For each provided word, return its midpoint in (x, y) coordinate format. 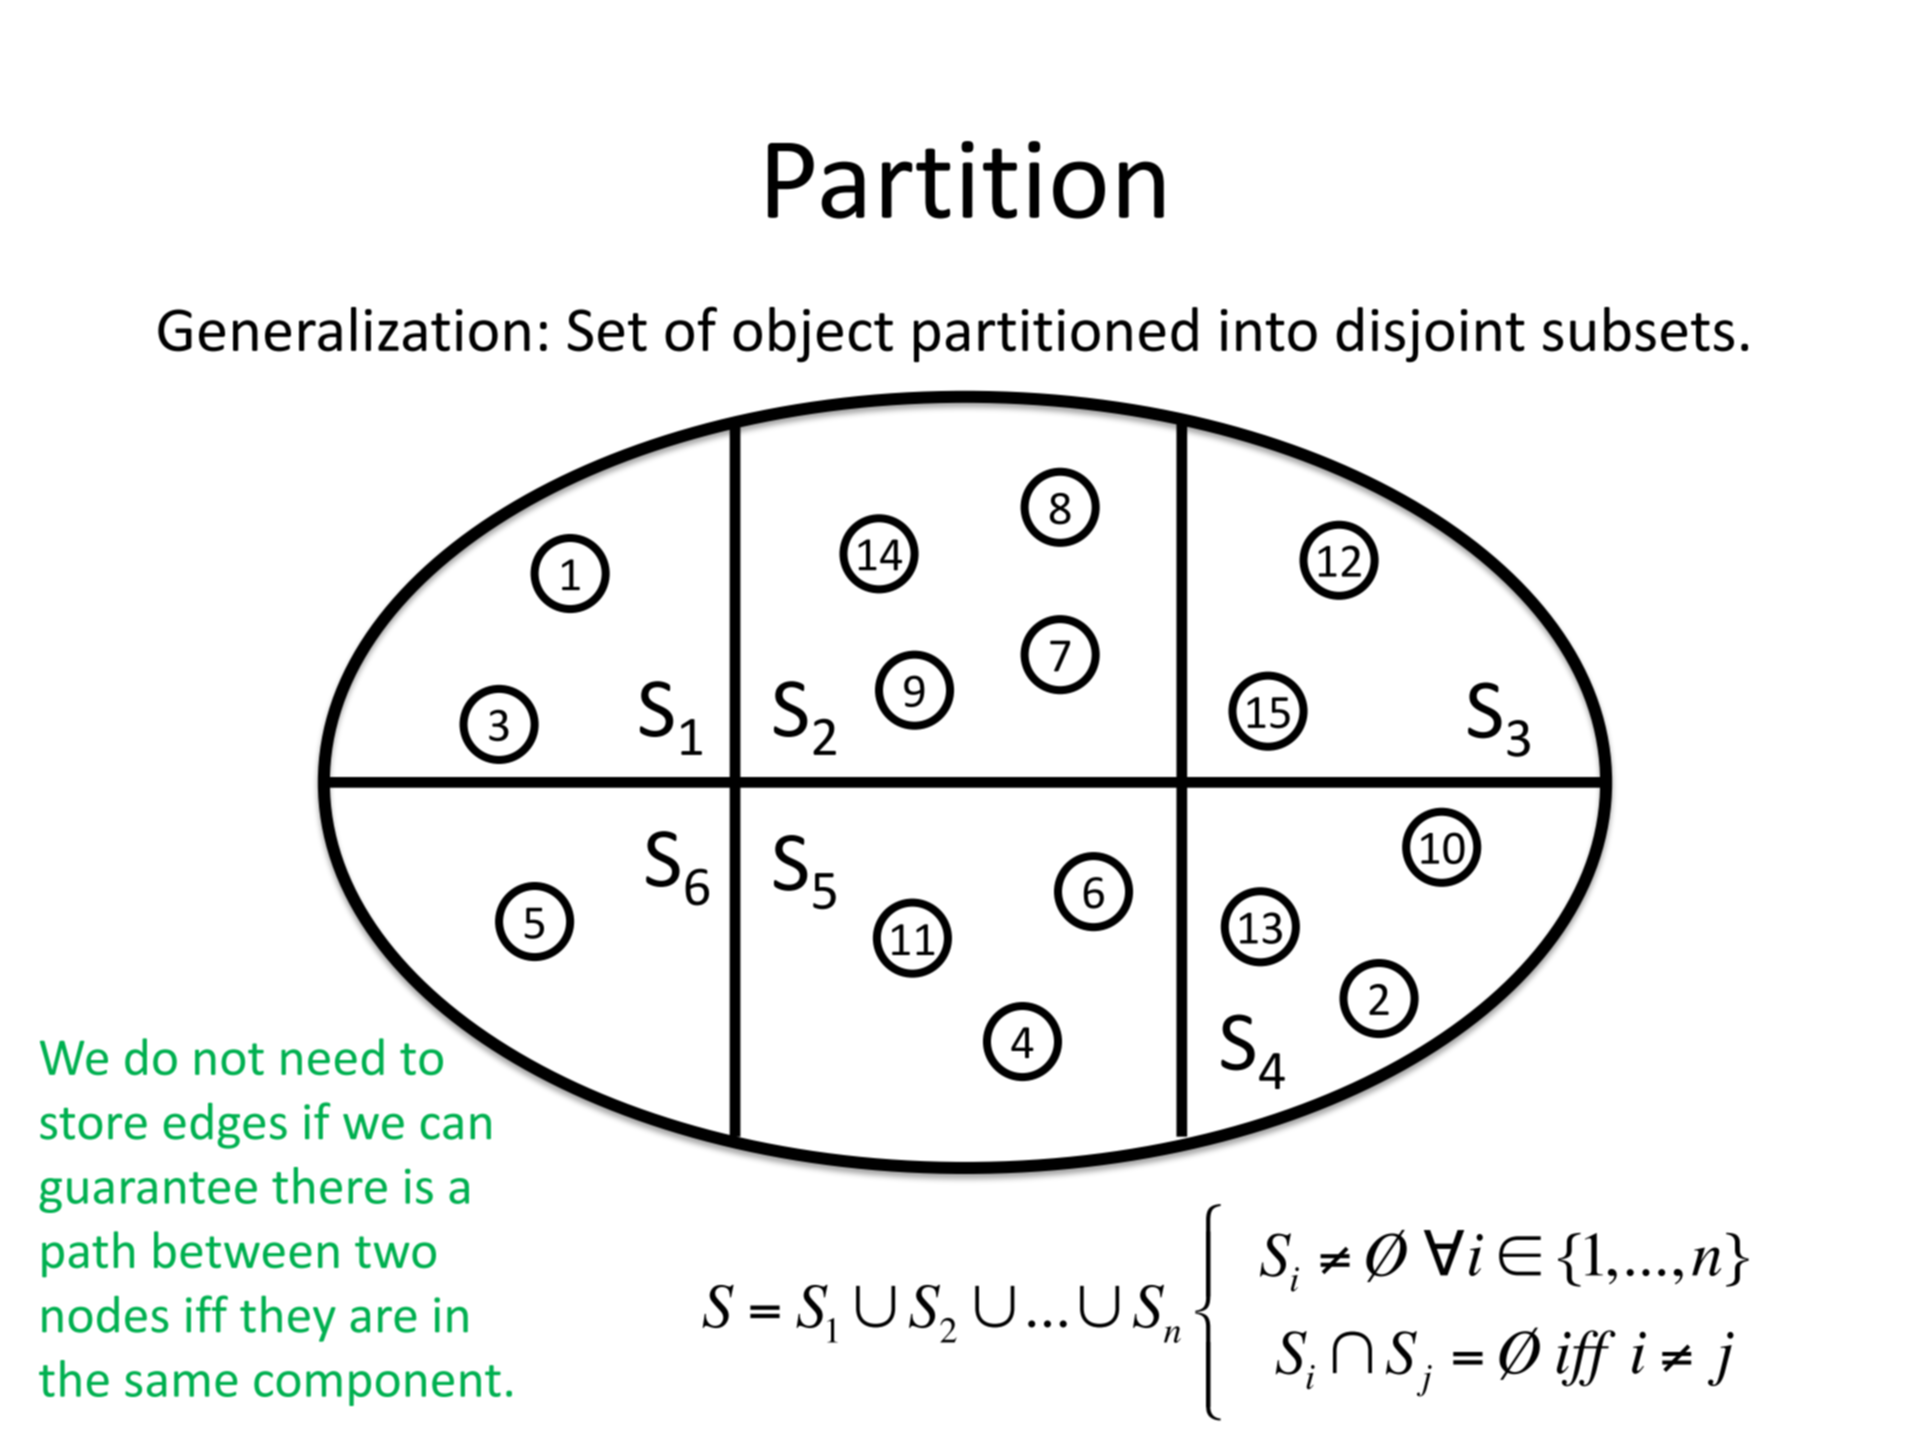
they (288, 1318)
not (229, 1059)
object (813, 335)
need (332, 1056)
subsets (1638, 329)
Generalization (344, 329)
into (1269, 330)
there (329, 1185)
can (456, 1126)
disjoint (1430, 335)
